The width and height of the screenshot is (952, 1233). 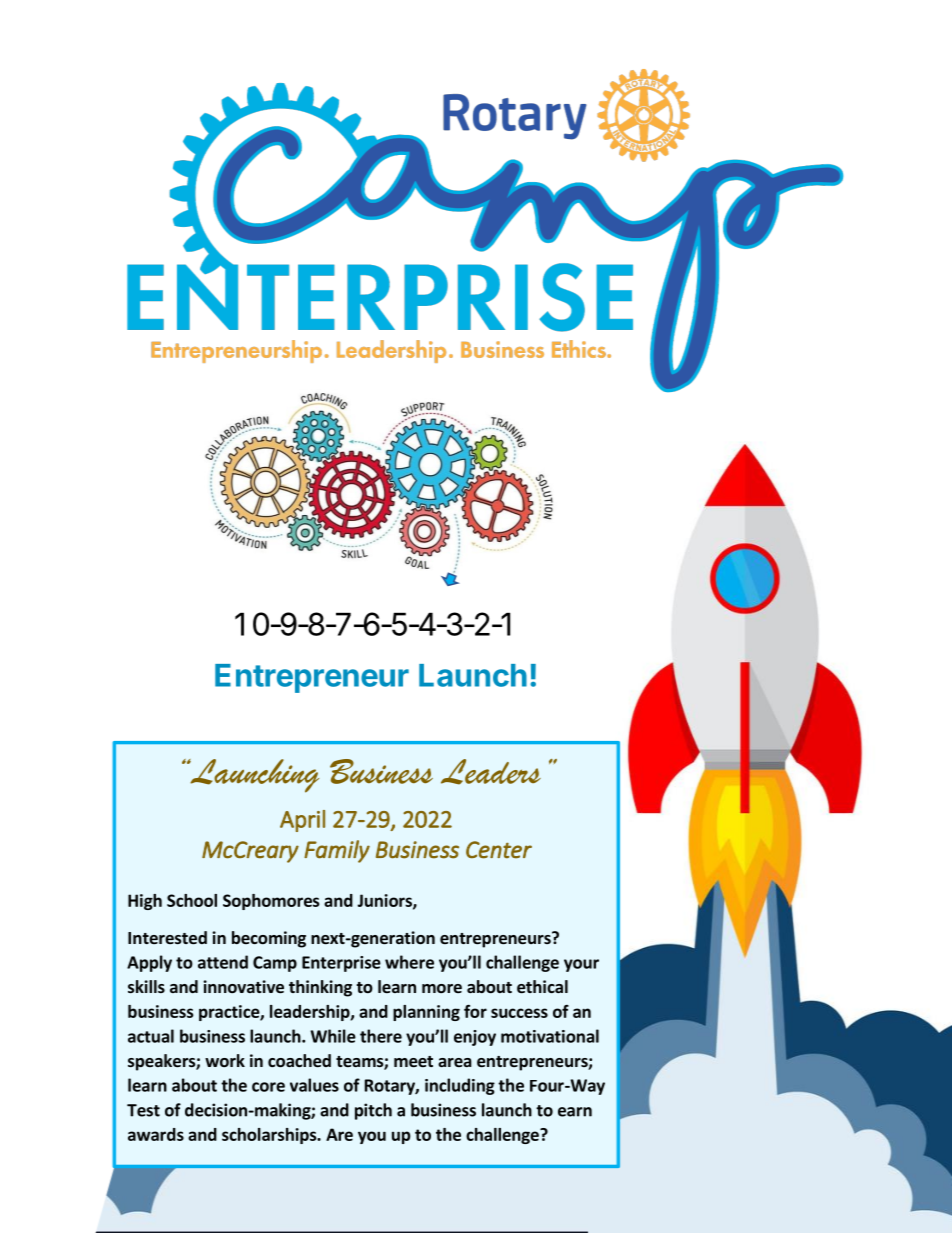 What do you see at coordinates (499, 850) in the screenshot?
I see `Center` at bounding box center [499, 850].
